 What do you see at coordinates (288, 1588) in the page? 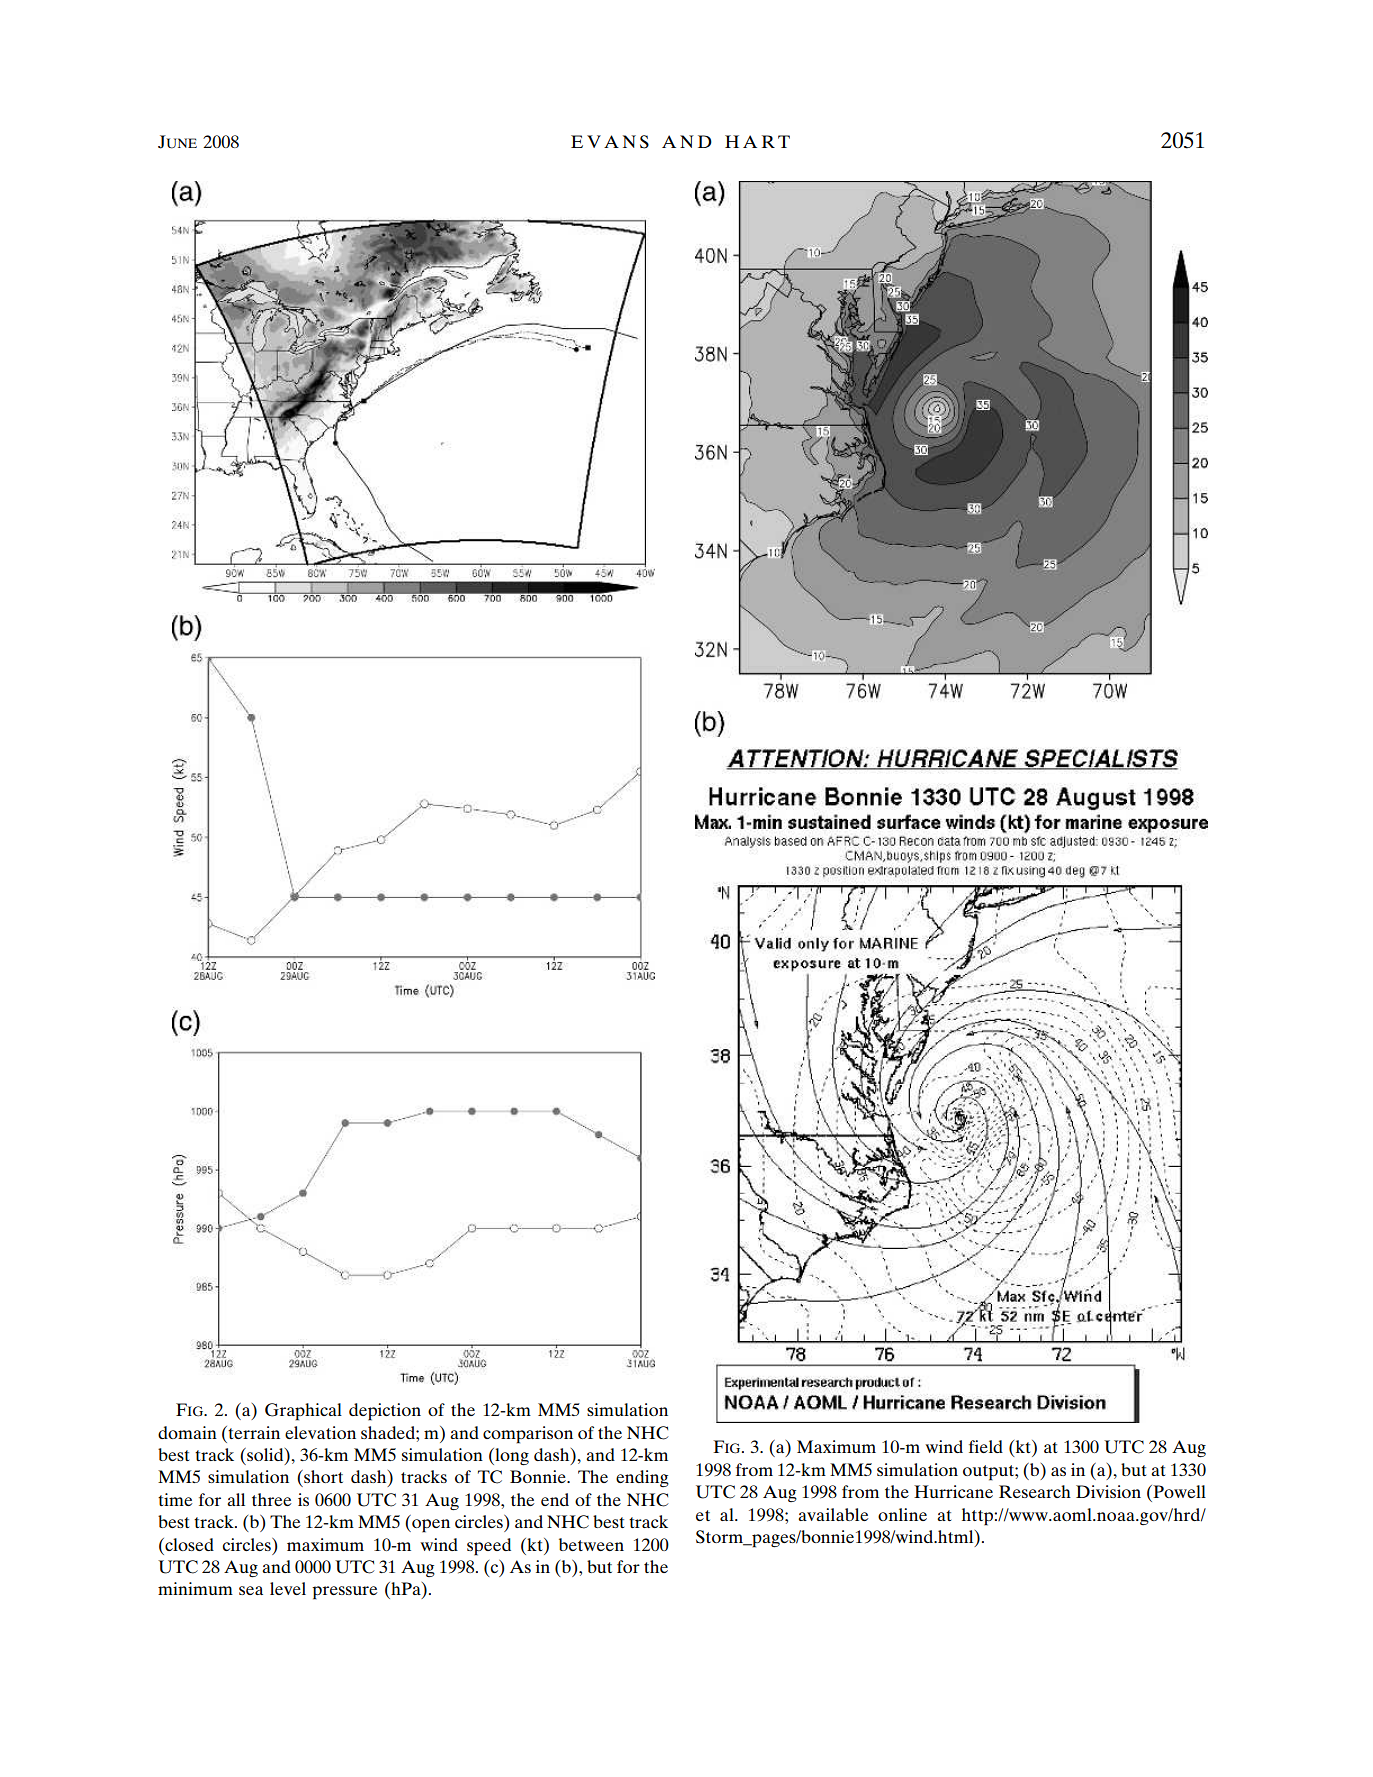
I see `level` at bounding box center [288, 1588].
